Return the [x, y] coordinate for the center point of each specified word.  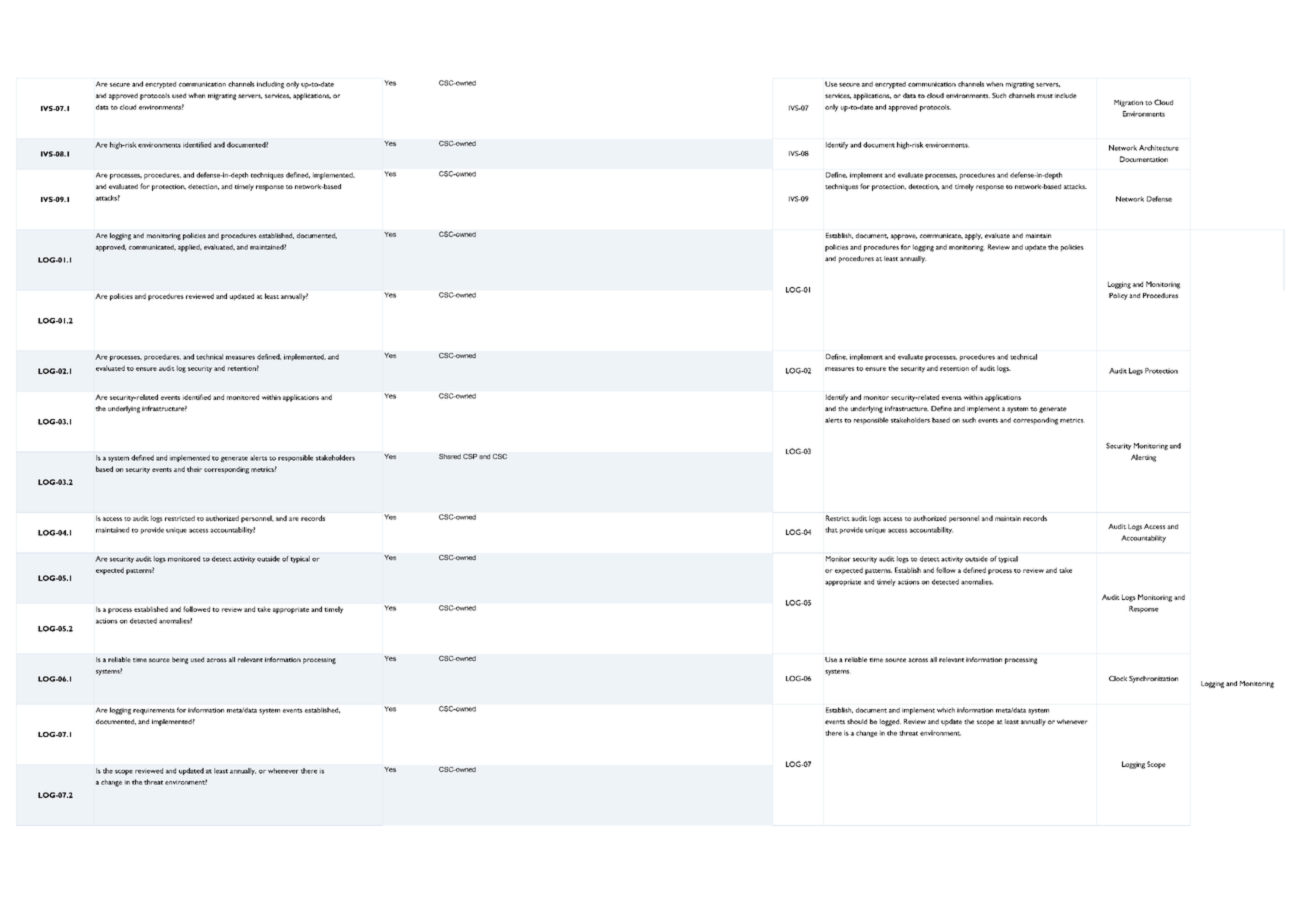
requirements [154, 711]
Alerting [1143, 458]
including [270, 85]
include [1066, 95]
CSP [470, 456]
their [194, 469]
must [1045, 96]
